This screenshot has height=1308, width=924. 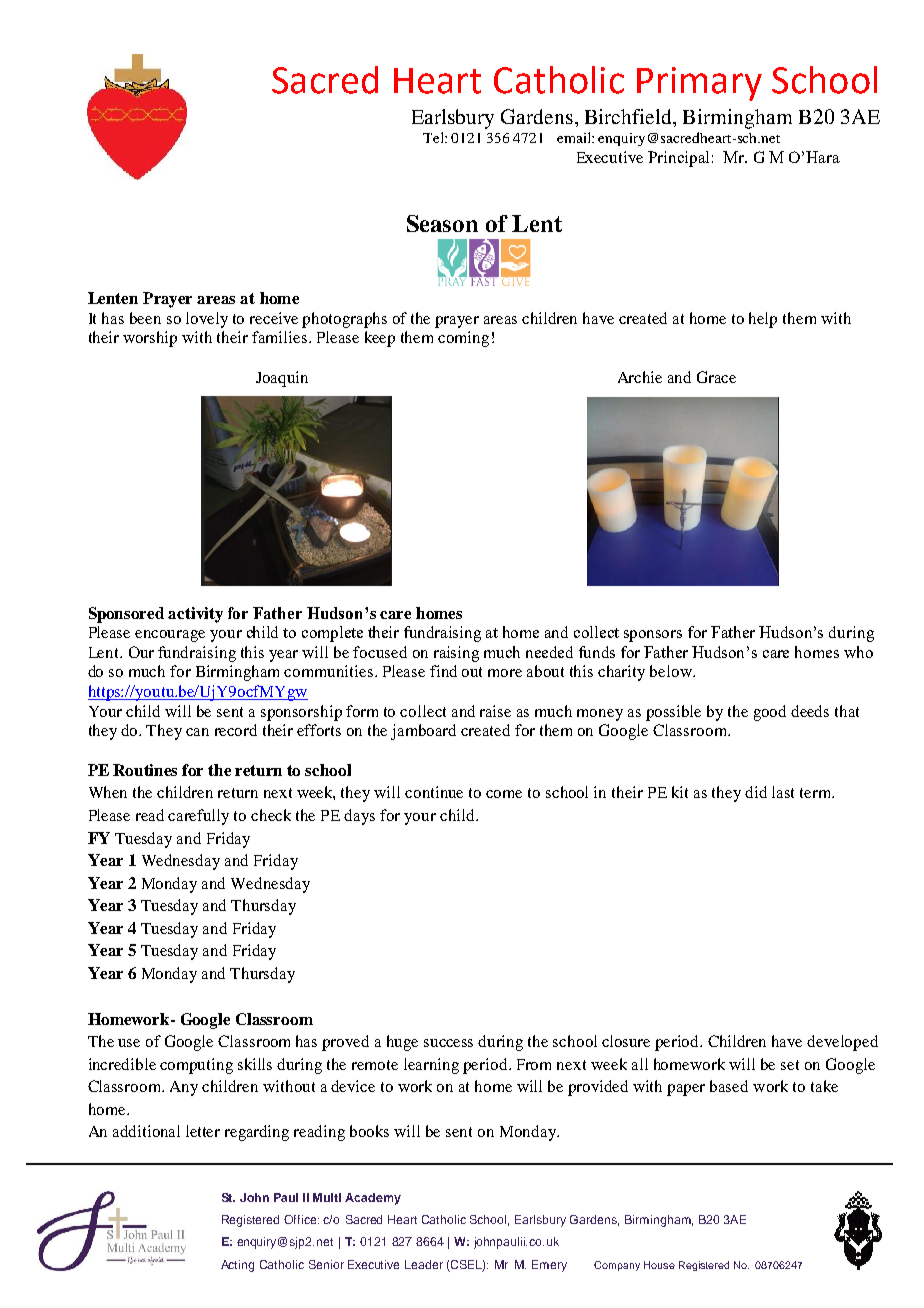 I want to click on Acting, so click(x=237, y=1266).
